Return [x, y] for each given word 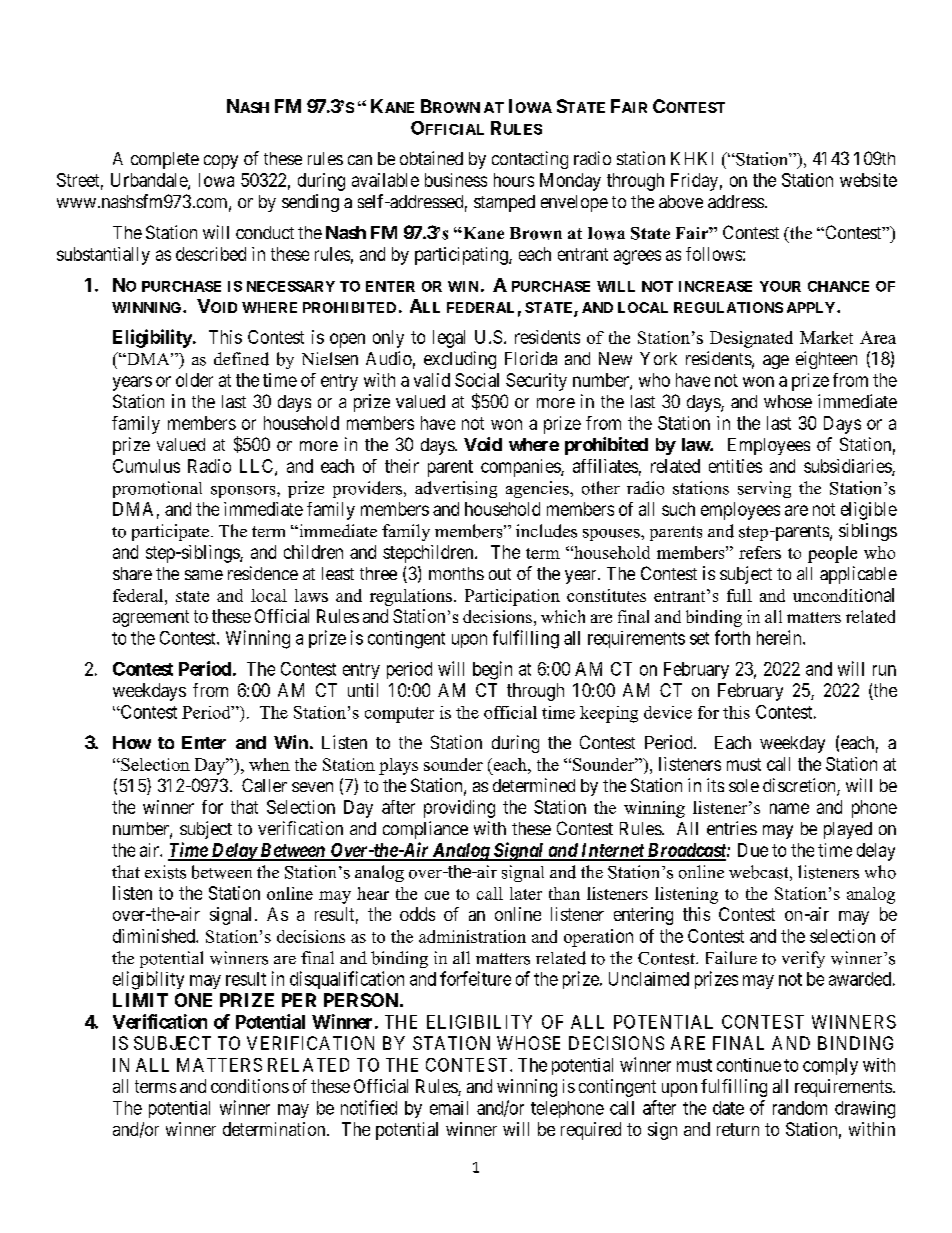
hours [514, 180]
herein [780, 637]
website [868, 180]
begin [492, 670]
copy [221, 162]
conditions [250, 1086]
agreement [151, 618]
